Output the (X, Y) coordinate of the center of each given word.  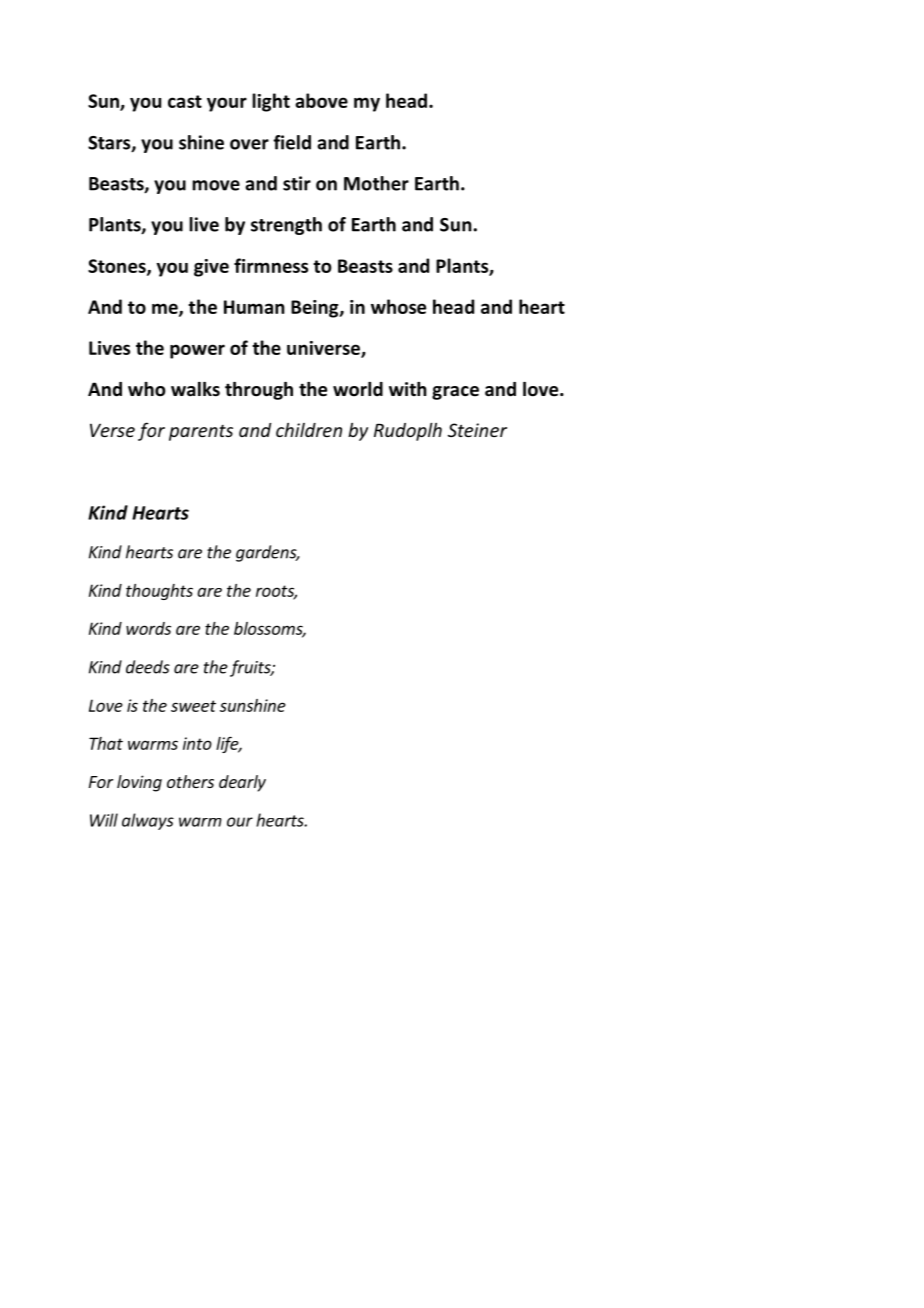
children (309, 430)
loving (139, 783)
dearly (242, 783)
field (292, 142)
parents (201, 433)
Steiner (477, 430)
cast (185, 101)
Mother (376, 183)
